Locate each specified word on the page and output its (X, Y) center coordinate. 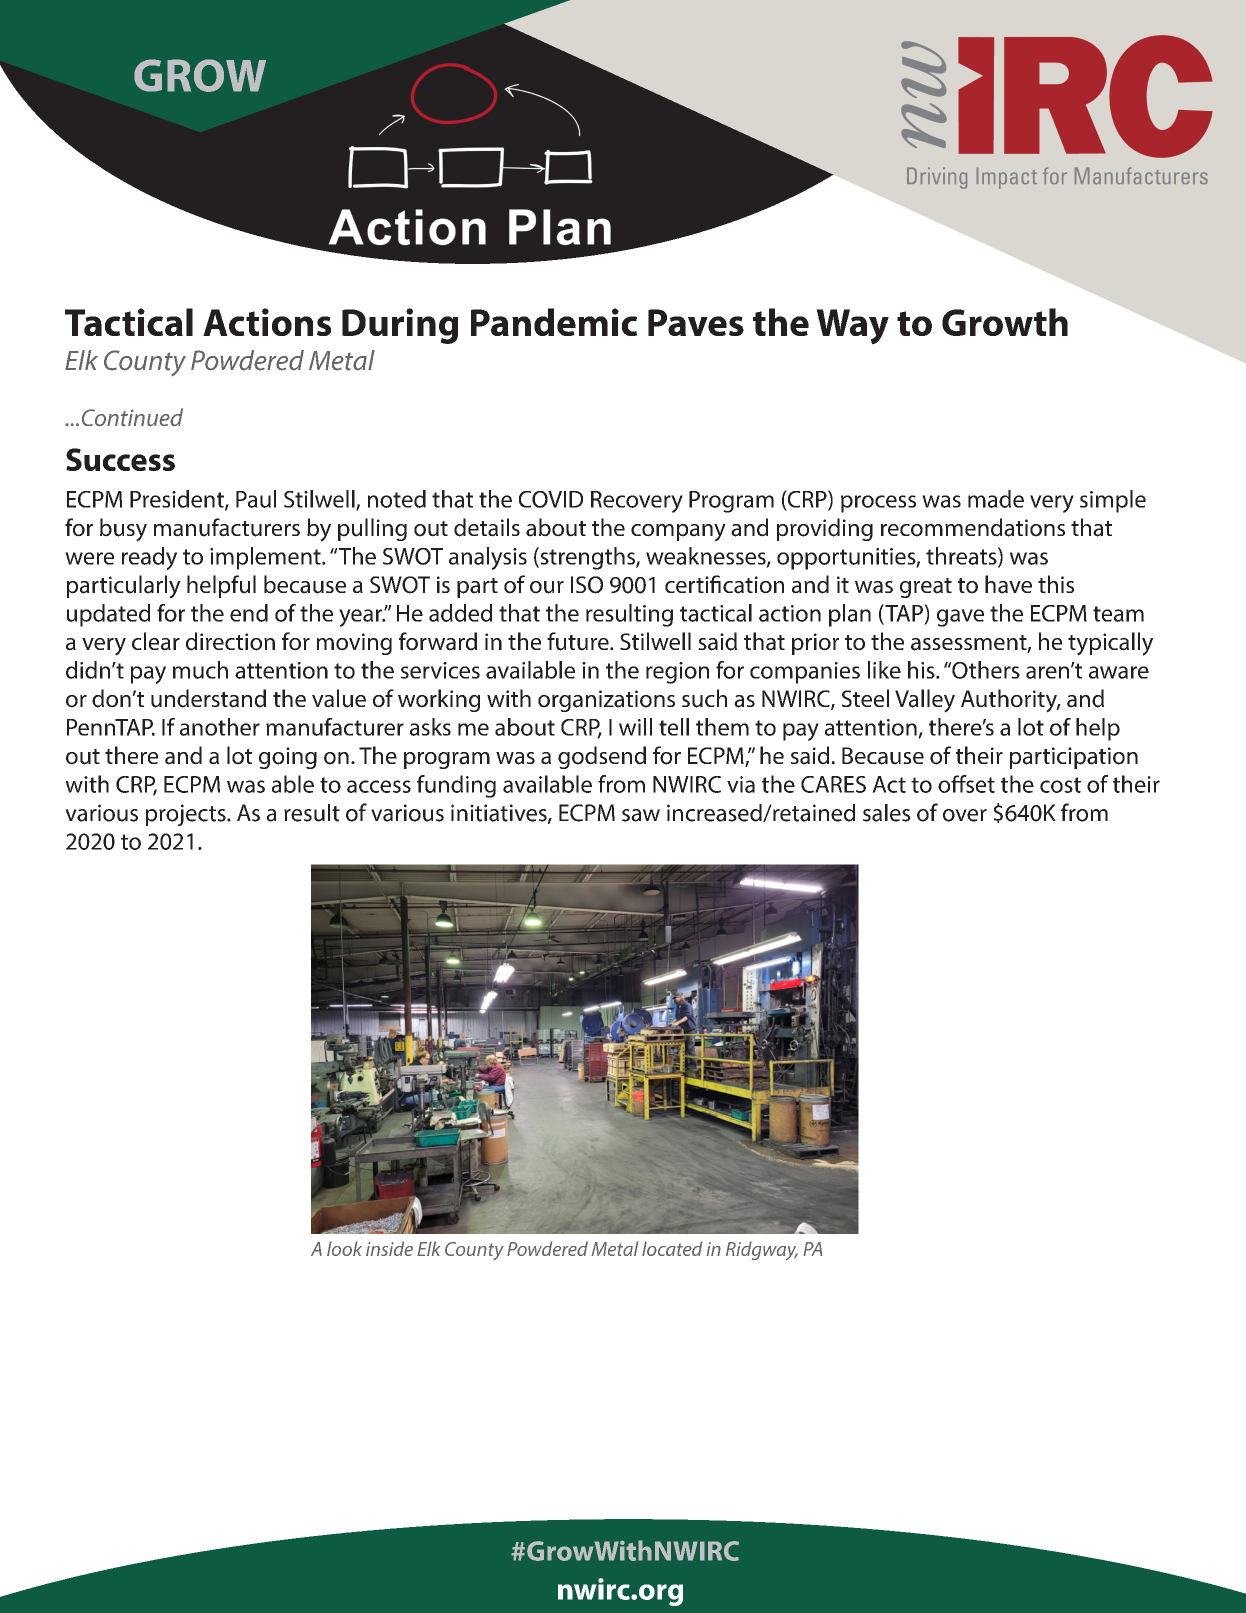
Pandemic (554, 322)
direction (230, 641)
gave (960, 618)
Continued (132, 417)
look (344, 1248)
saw (641, 815)
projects (187, 815)
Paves (696, 322)
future (579, 641)
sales (886, 813)
